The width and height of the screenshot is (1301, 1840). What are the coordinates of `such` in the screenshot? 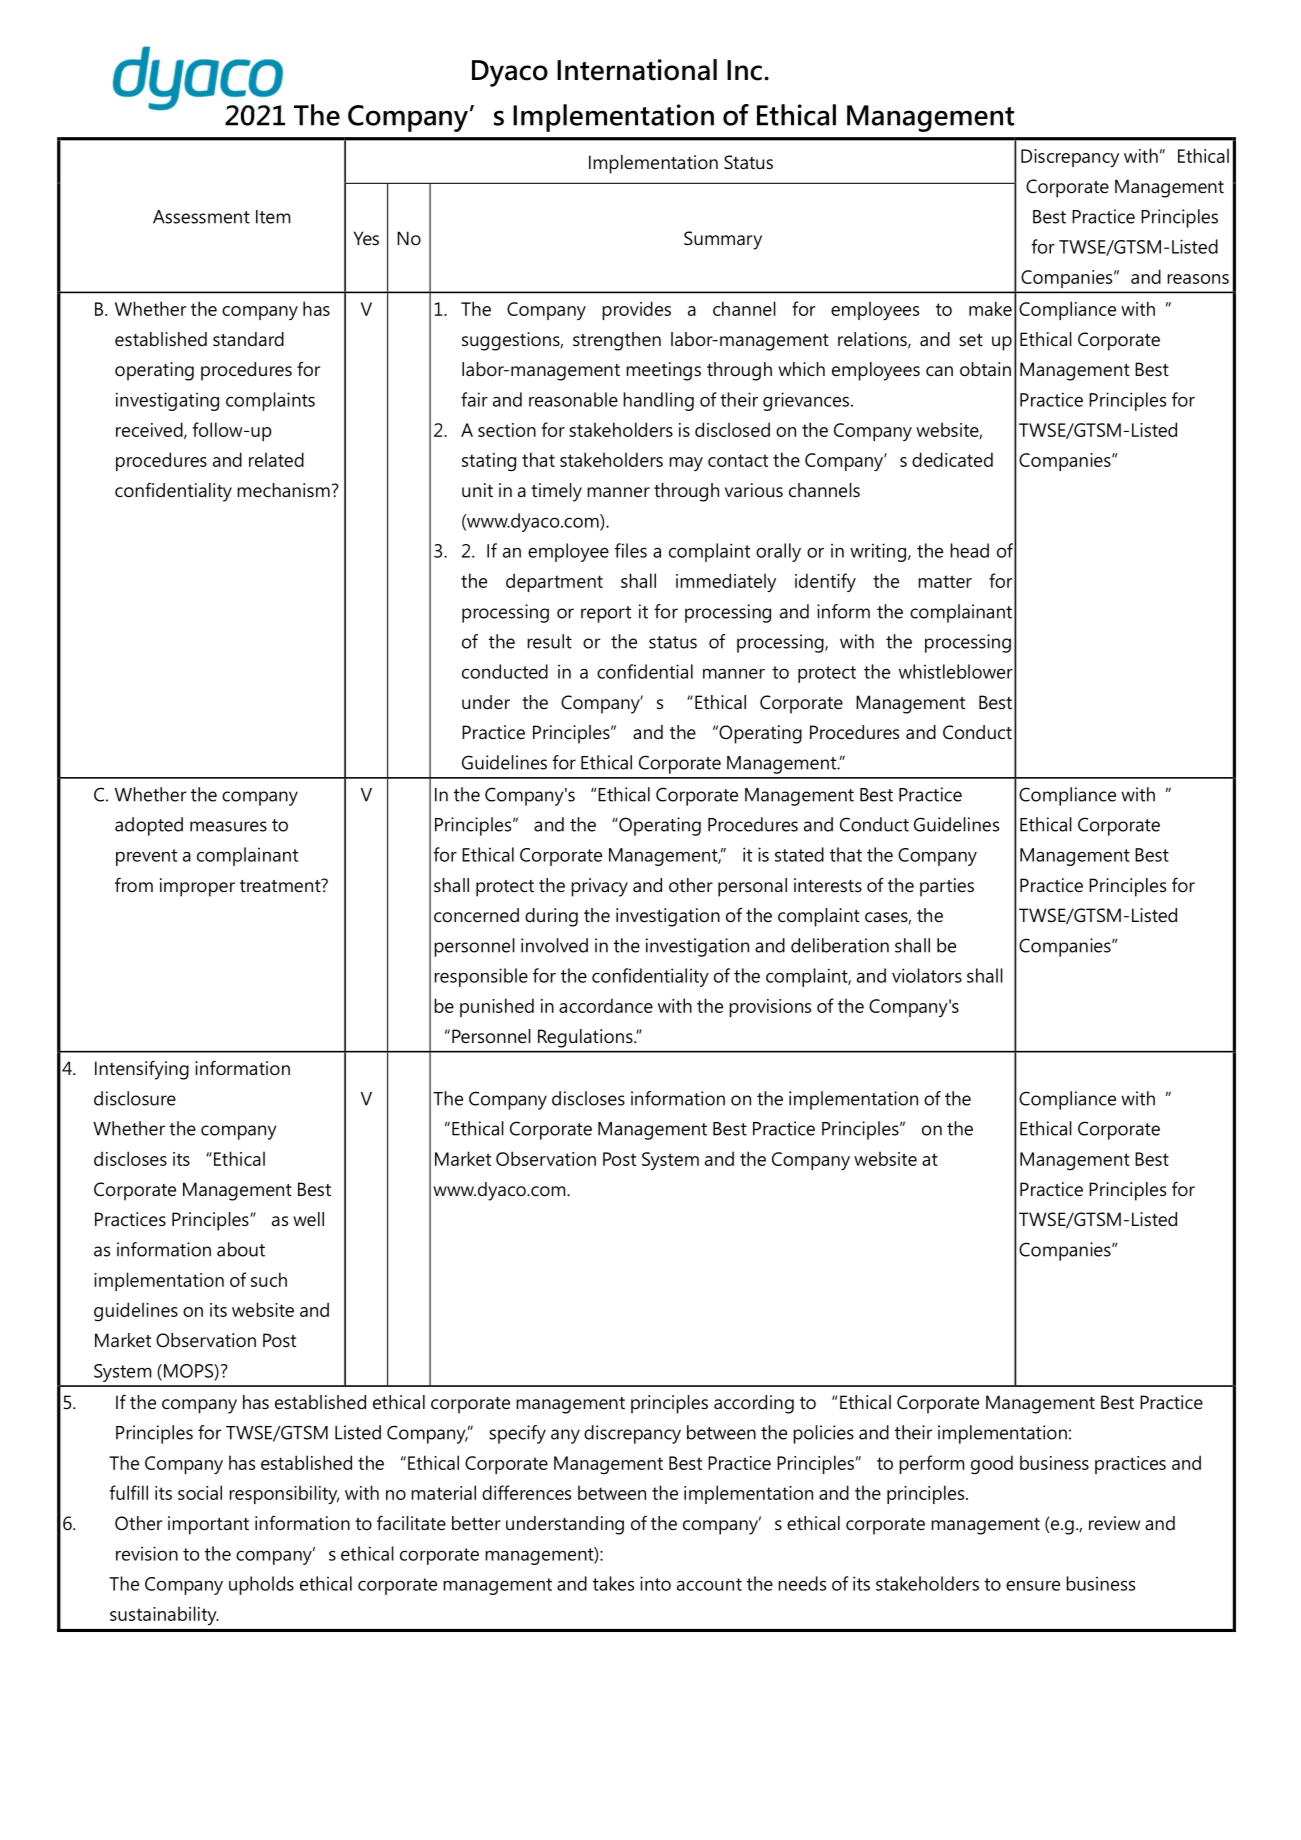 It's located at (269, 1279).
